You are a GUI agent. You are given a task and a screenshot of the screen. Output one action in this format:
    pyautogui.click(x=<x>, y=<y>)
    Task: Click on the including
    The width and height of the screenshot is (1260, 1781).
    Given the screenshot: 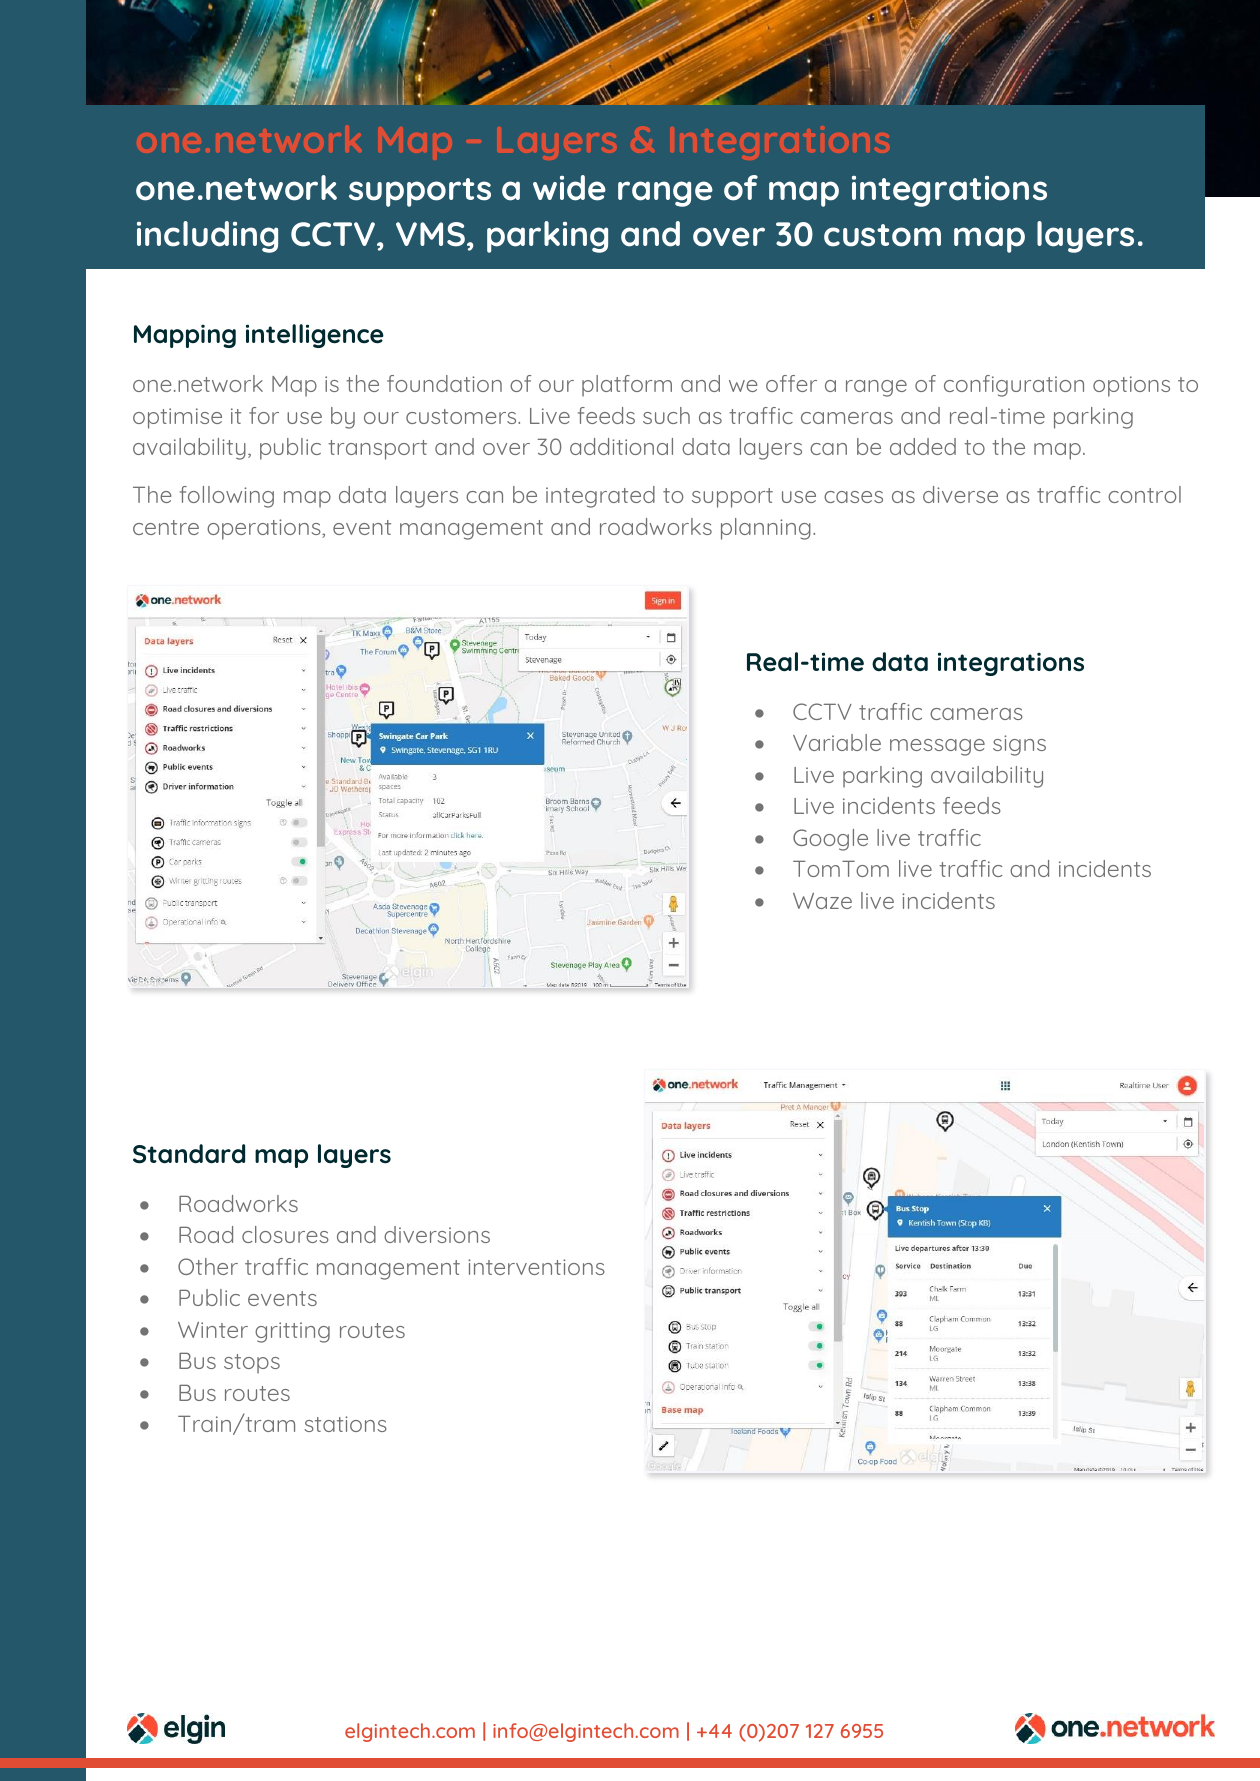 What is the action you would take?
    pyautogui.click(x=207, y=237)
